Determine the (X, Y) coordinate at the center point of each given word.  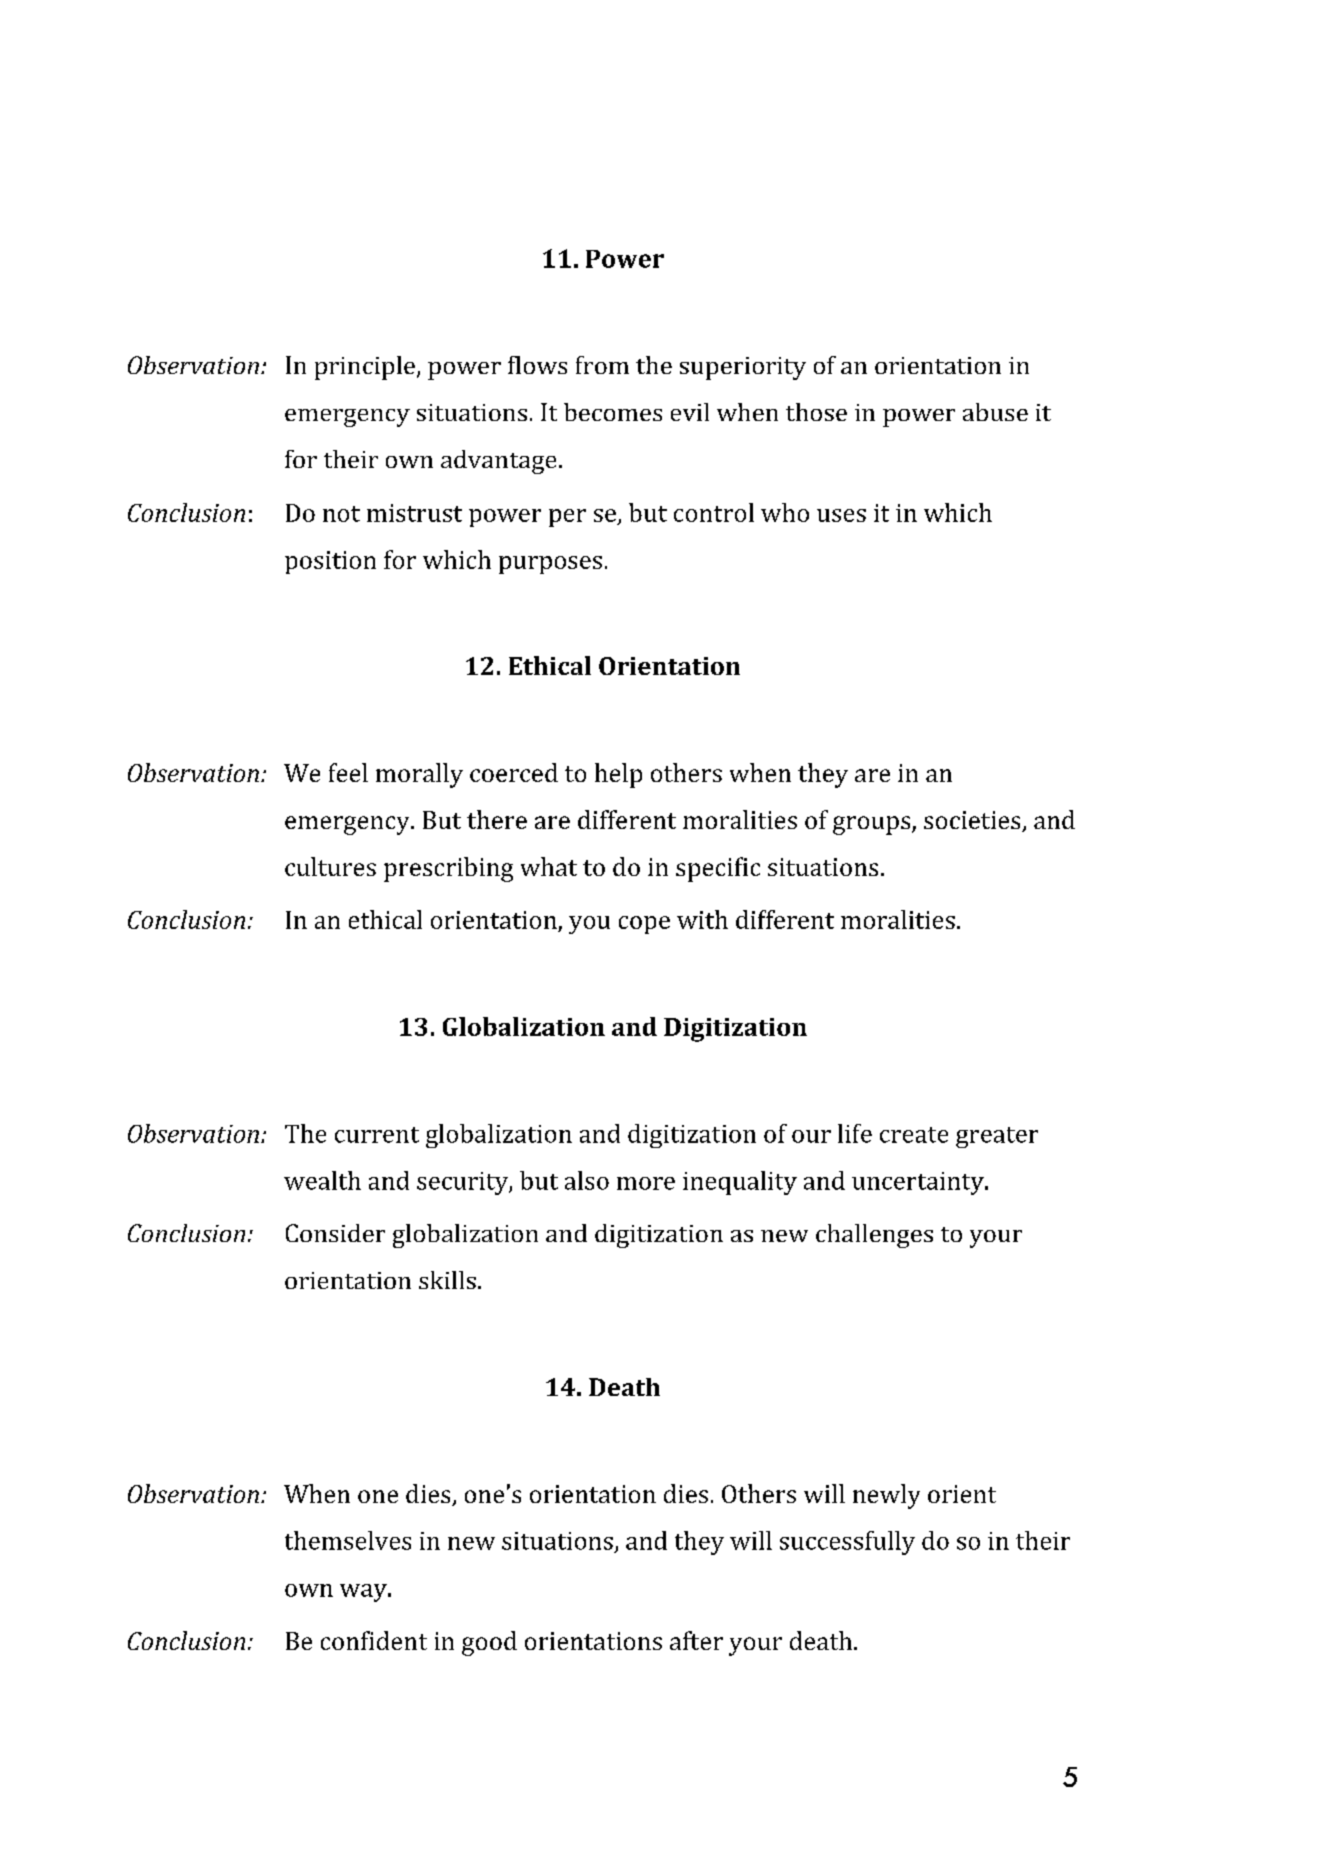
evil (690, 412)
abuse (995, 412)
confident (374, 1640)
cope (644, 925)
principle (365, 368)
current (377, 1135)
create (914, 1135)
